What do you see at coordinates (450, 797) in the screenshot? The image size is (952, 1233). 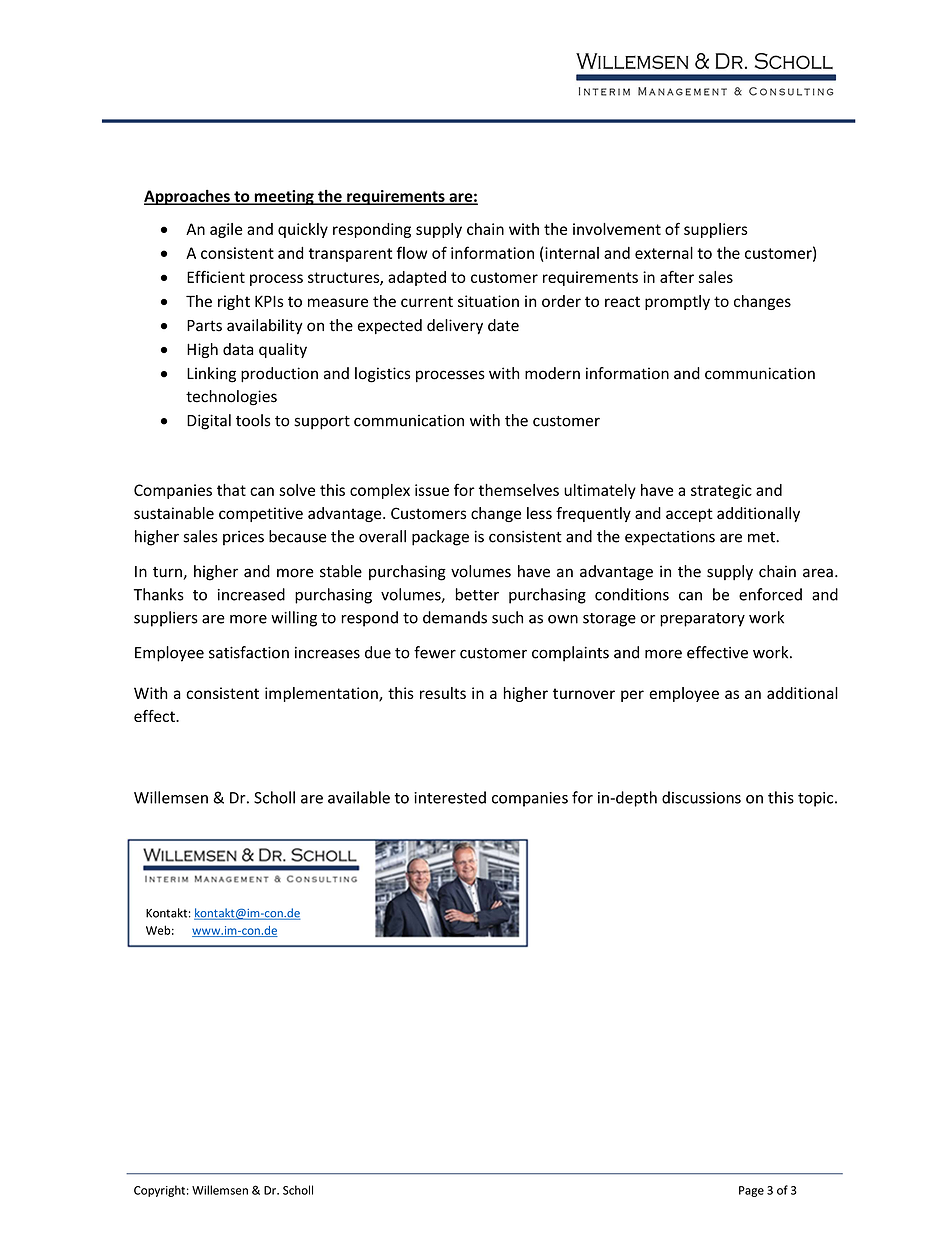 I see `interested` at bounding box center [450, 797].
